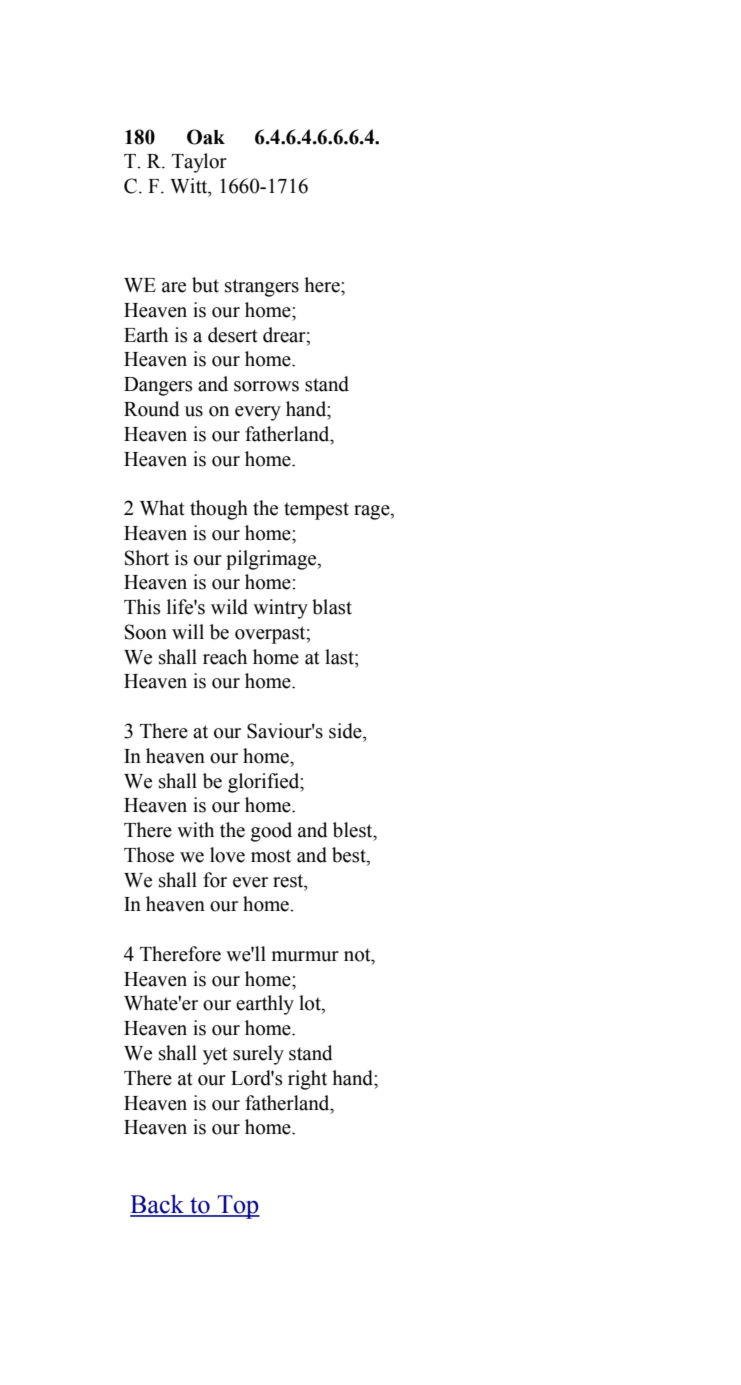 This image has height=1385, width=741. What do you see at coordinates (199, 163) in the image?
I see `Taylor` at bounding box center [199, 163].
